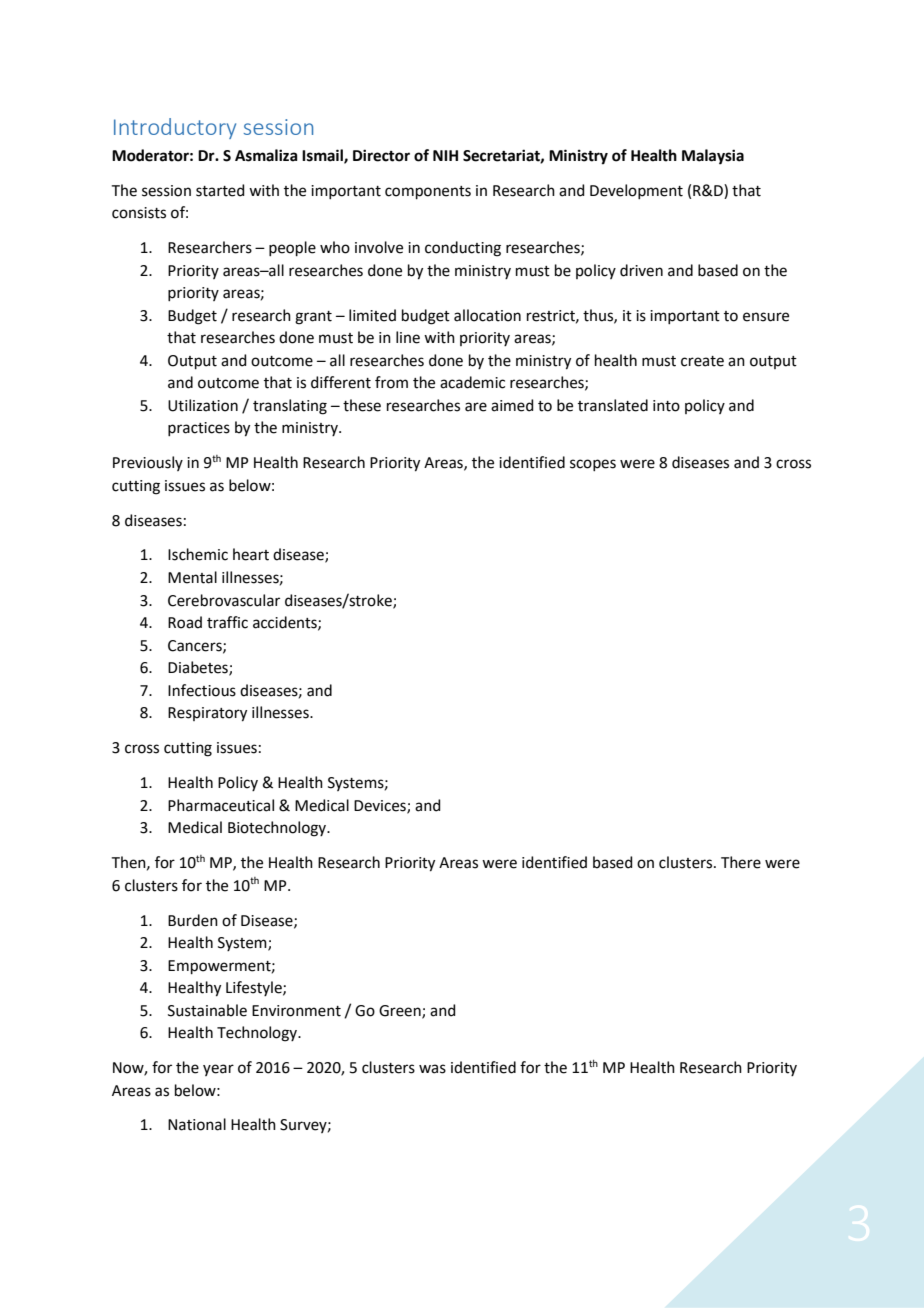  Describe the element at coordinates (593, 465) in the page. I see `scopes` at that location.
